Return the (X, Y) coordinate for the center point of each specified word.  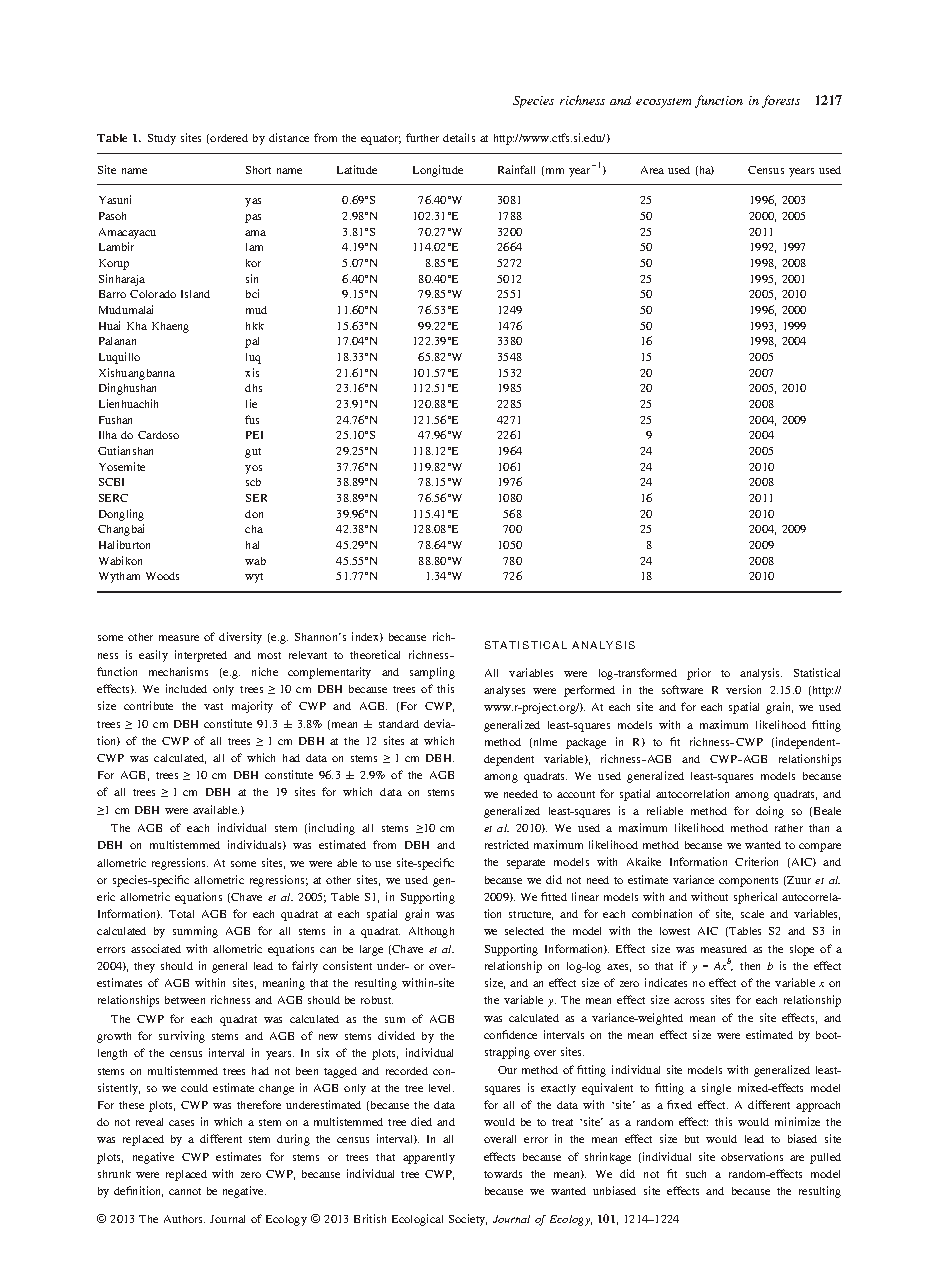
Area (652, 170)
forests (781, 101)
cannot (185, 1191)
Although (431, 932)
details (459, 137)
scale (752, 914)
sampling (432, 673)
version (743, 689)
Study (162, 139)
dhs (253, 388)
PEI (254, 435)
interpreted (201, 656)
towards (503, 1174)
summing (195, 932)
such (696, 1174)
